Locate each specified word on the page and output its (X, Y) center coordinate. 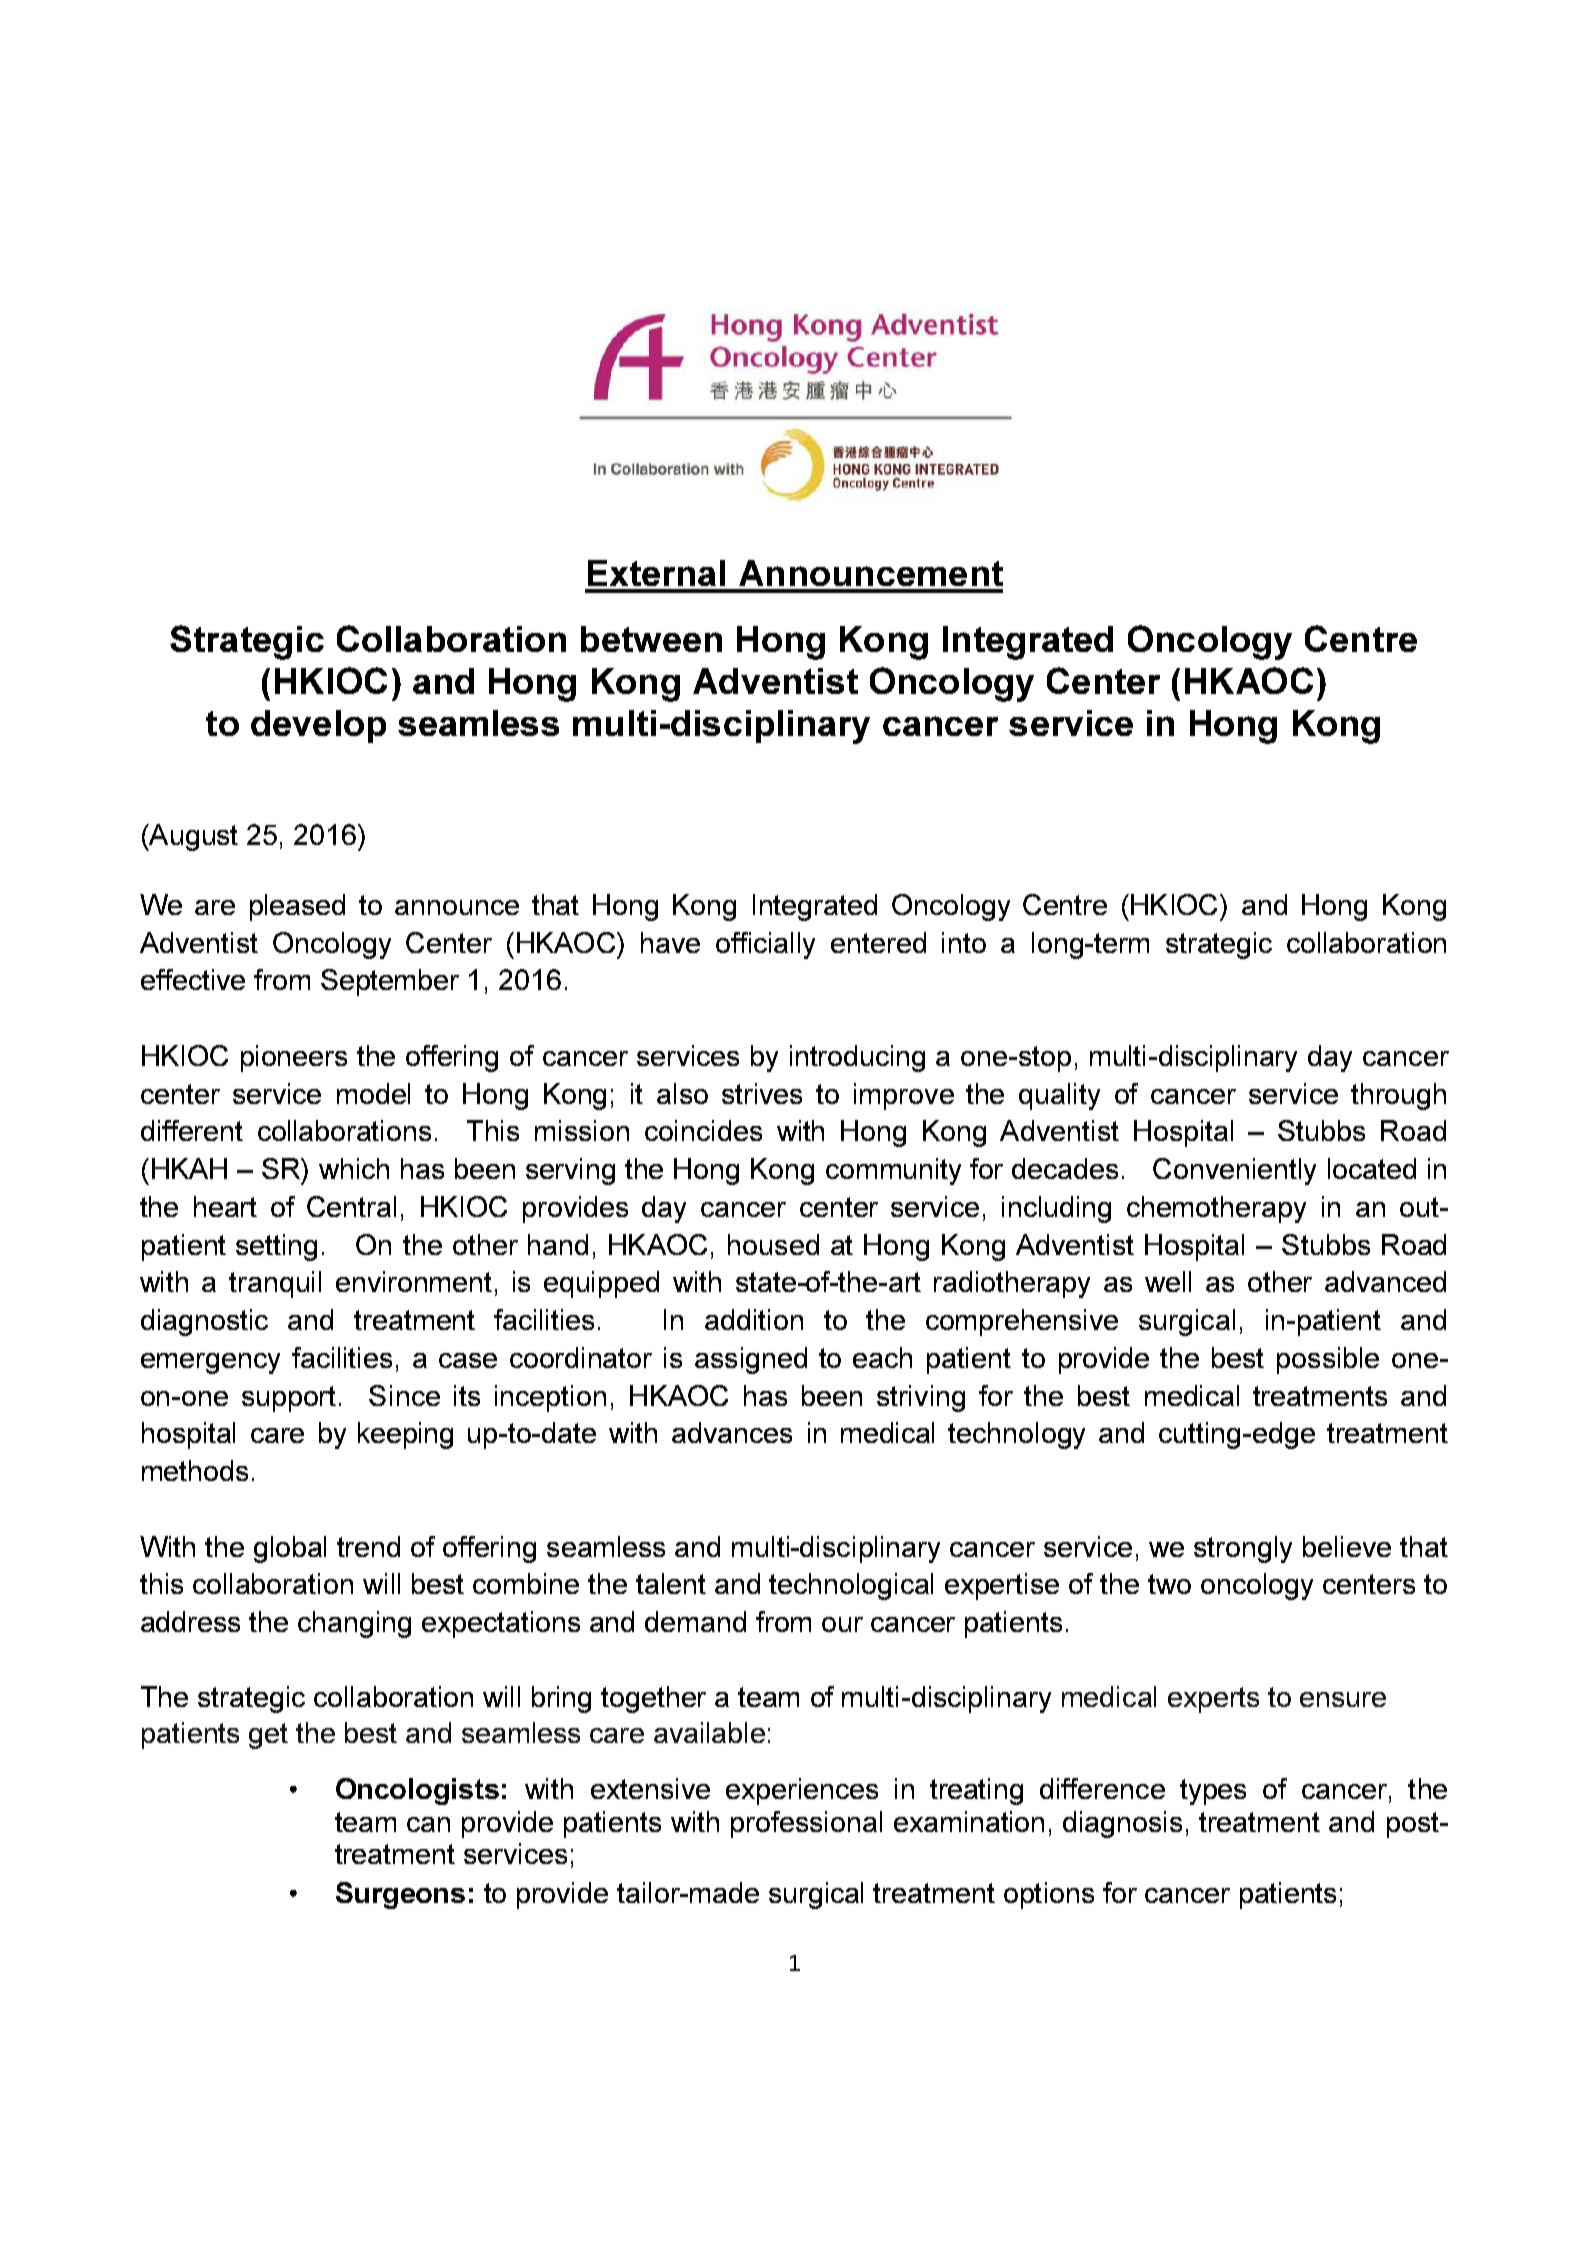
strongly (1243, 1549)
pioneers (294, 1058)
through (1398, 1096)
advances (732, 1432)
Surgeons (400, 1895)
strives (762, 1093)
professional (806, 1824)
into (964, 942)
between (651, 639)
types (1213, 1792)
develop (318, 726)
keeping (405, 1435)
